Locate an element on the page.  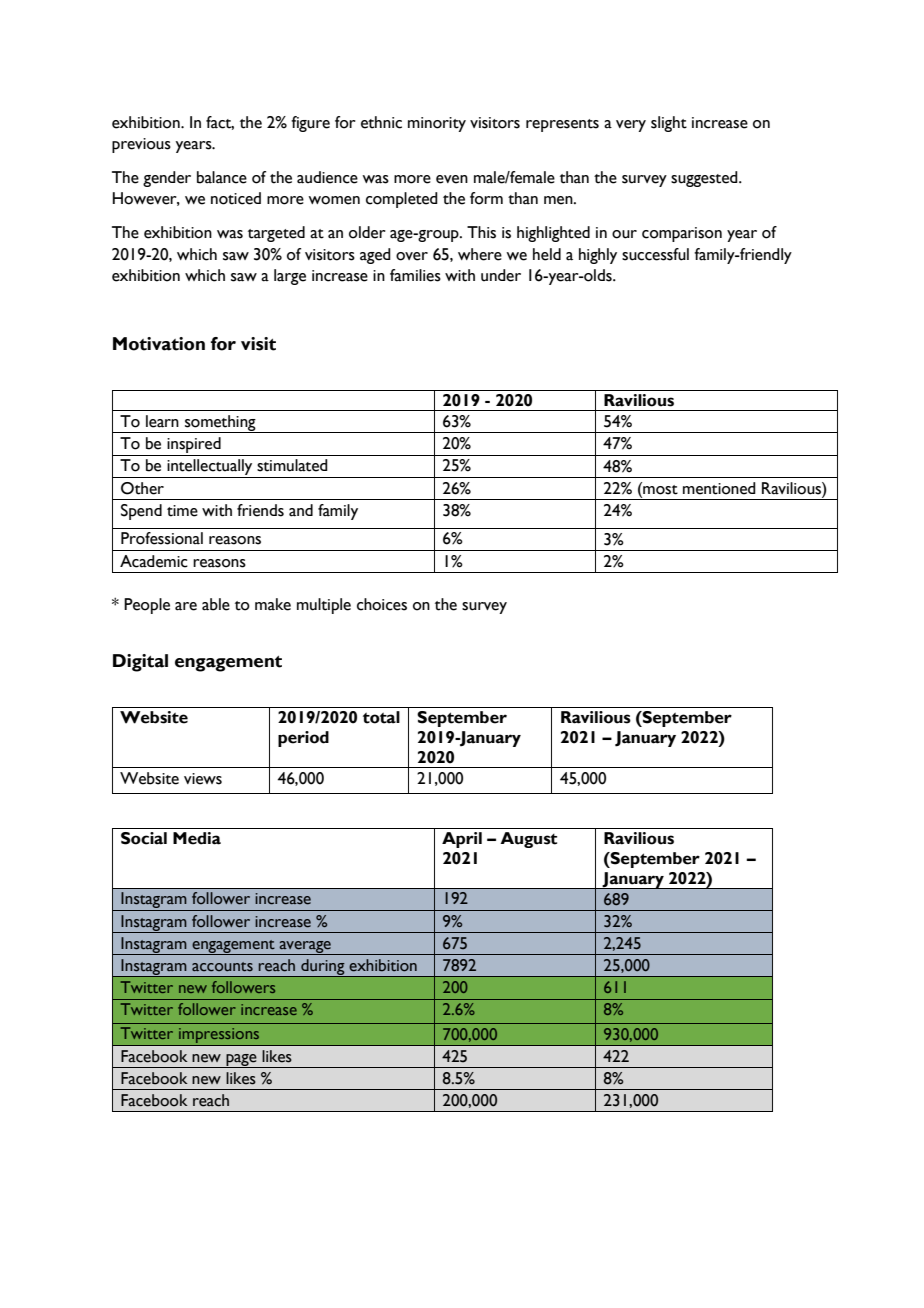
minority is located at coordinates (437, 124).
